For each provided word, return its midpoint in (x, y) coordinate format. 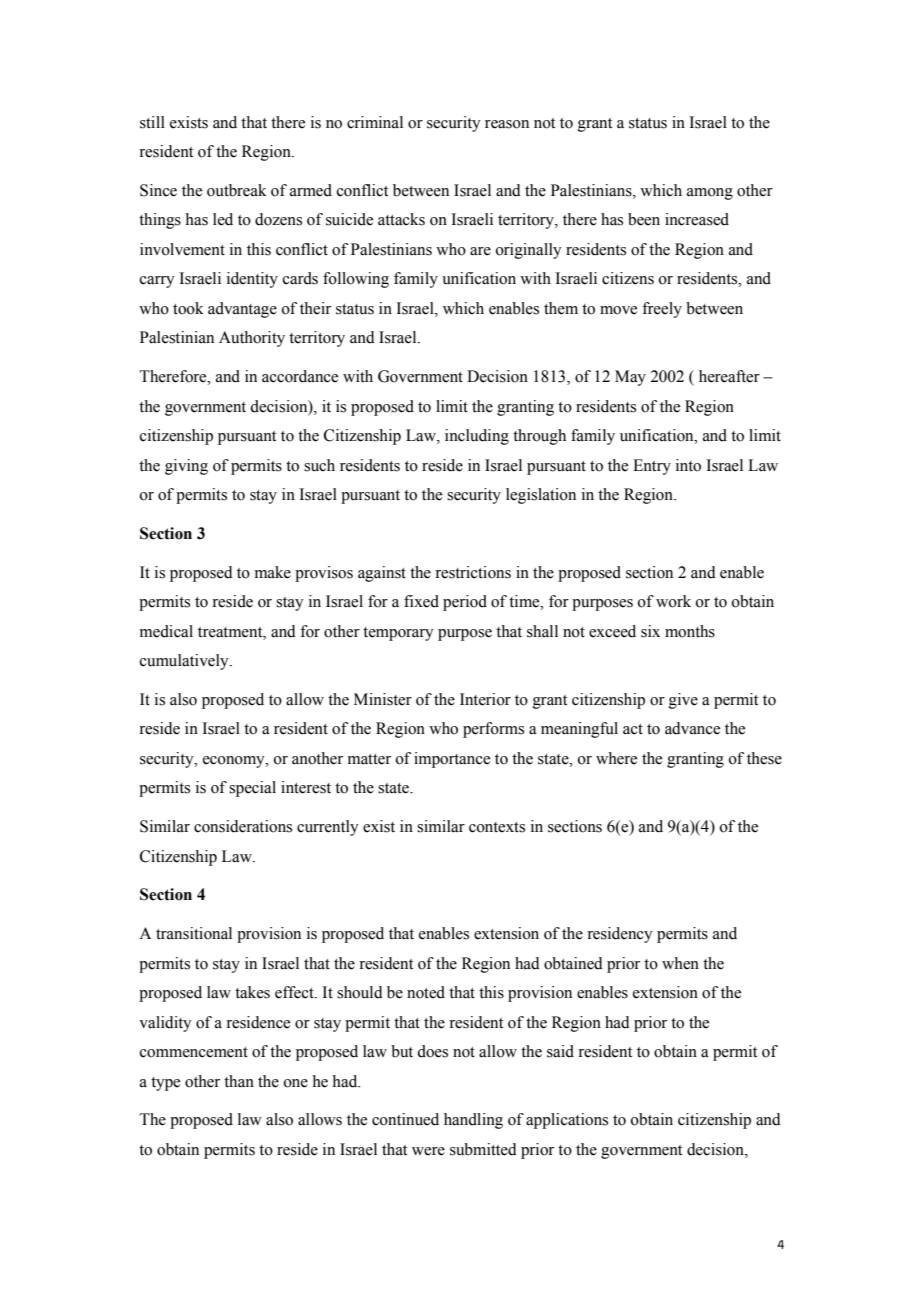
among (710, 194)
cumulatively (185, 662)
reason (507, 124)
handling (473, 1121)
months (690, 631)
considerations (243, 826)
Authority (252, 339)
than (239, 1081)
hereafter (729, 376)
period (465, 603)
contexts (497, 827)
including (477, 437)
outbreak (237, 190)
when (680, 963)
